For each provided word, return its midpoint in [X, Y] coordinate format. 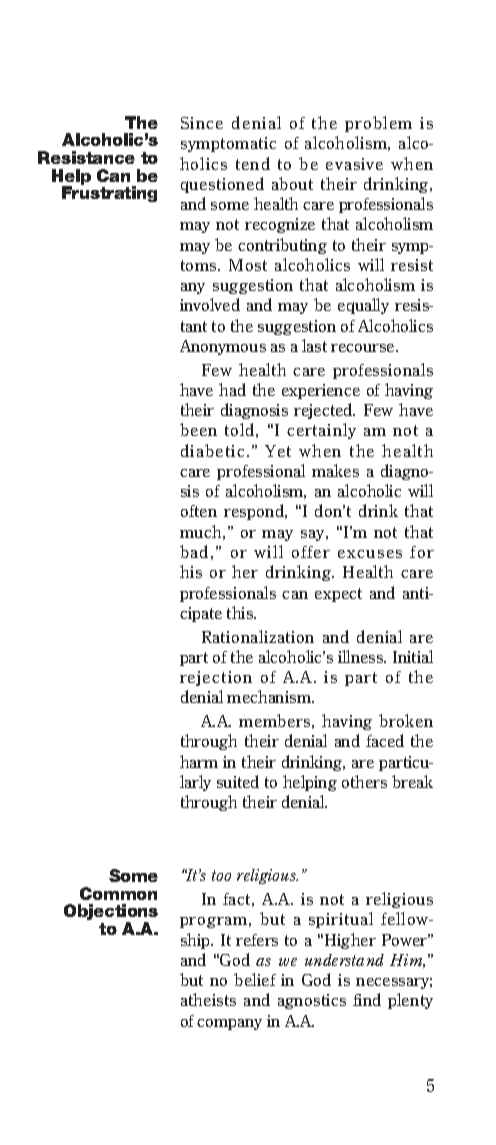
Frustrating [109, 194]
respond [255, 512]
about [292, 183]
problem [378, 124]
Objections [111, 913]
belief [255, 979]
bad [194, 551]
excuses [370, 554]
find [367, 999]
